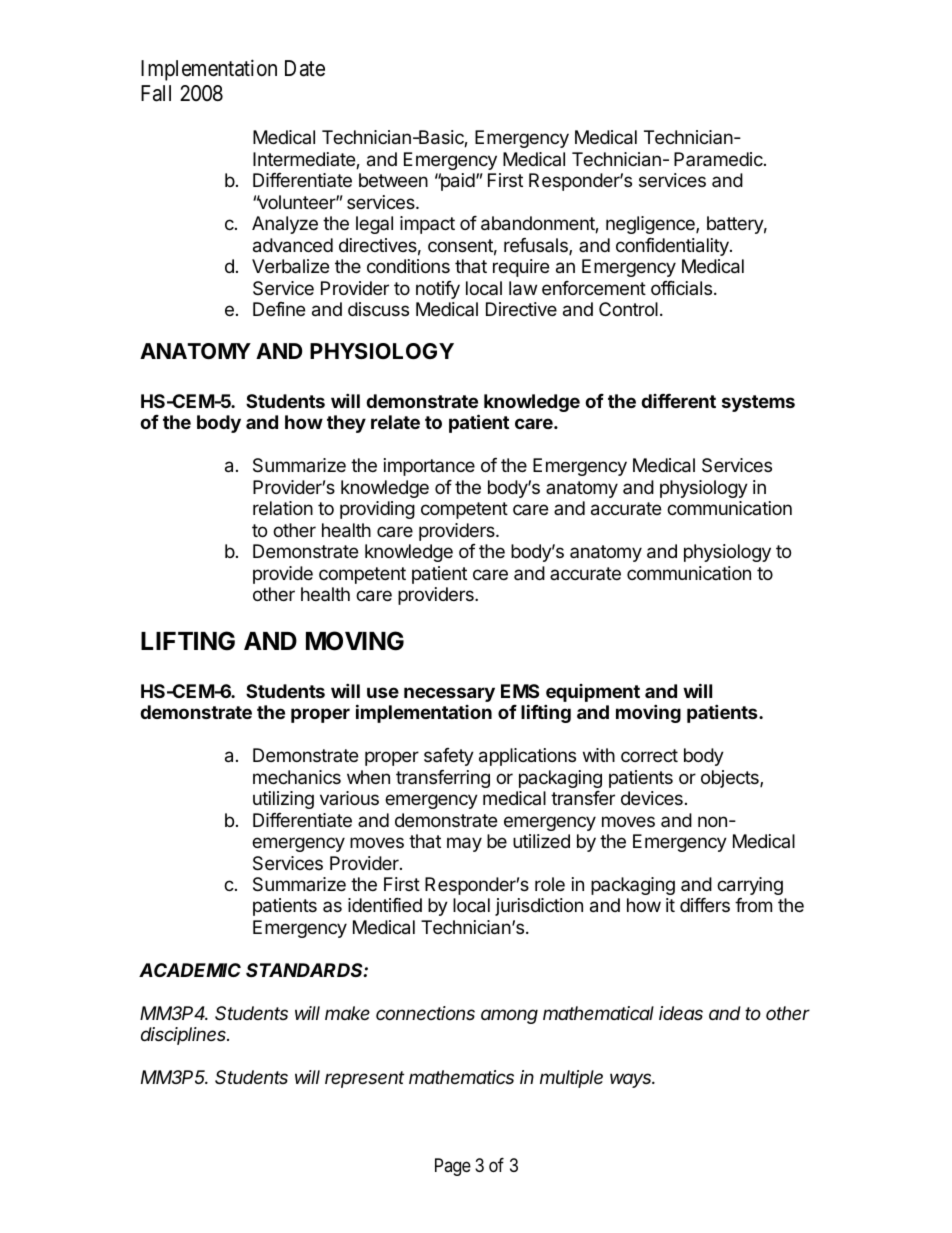 The width and height of the screenshot is (952, 1233). I want to click on multiple, so click(571, 1079).
